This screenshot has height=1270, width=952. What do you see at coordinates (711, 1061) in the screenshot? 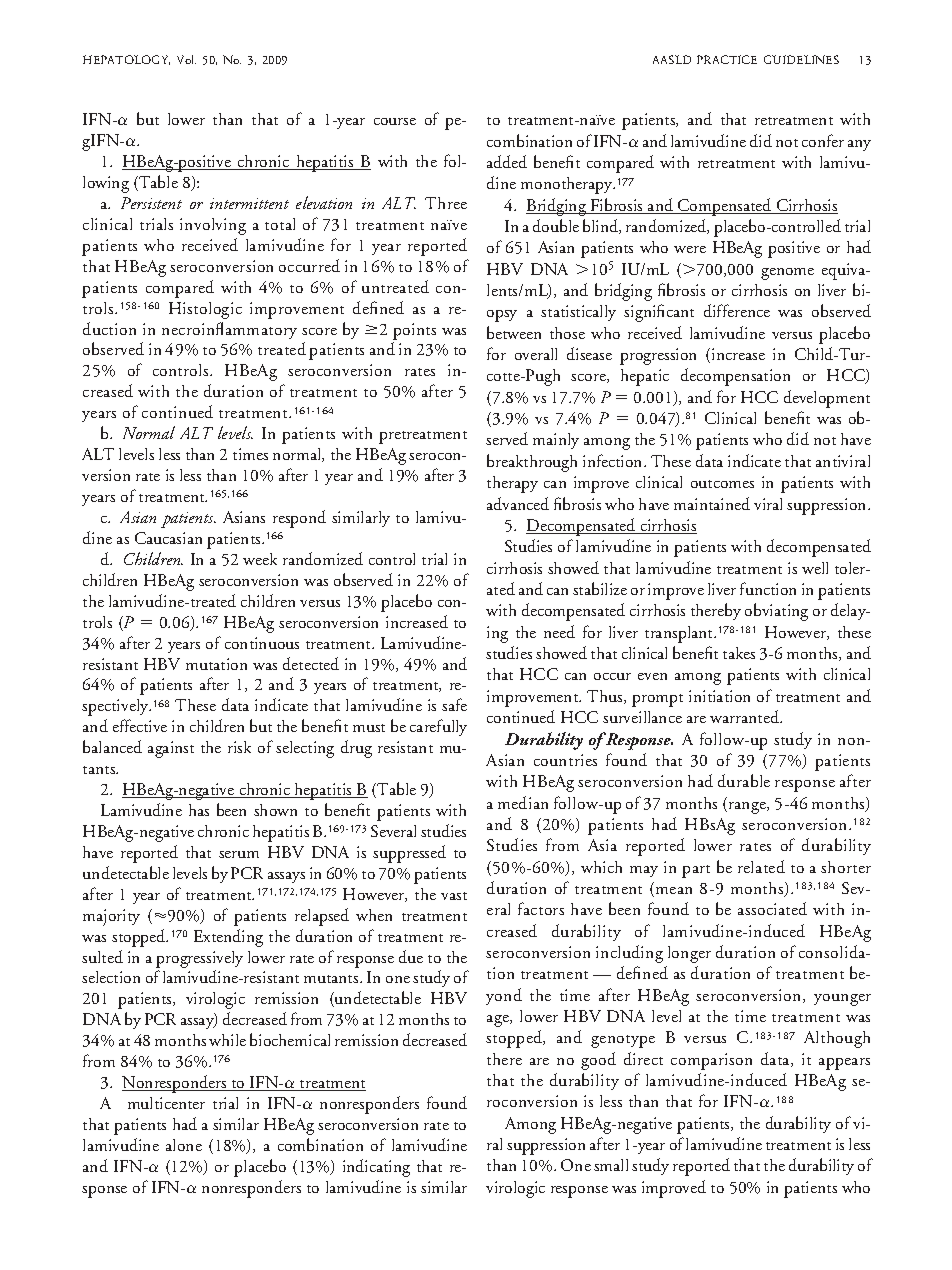
I see `comparison` at bounding box center [711, 1061].
